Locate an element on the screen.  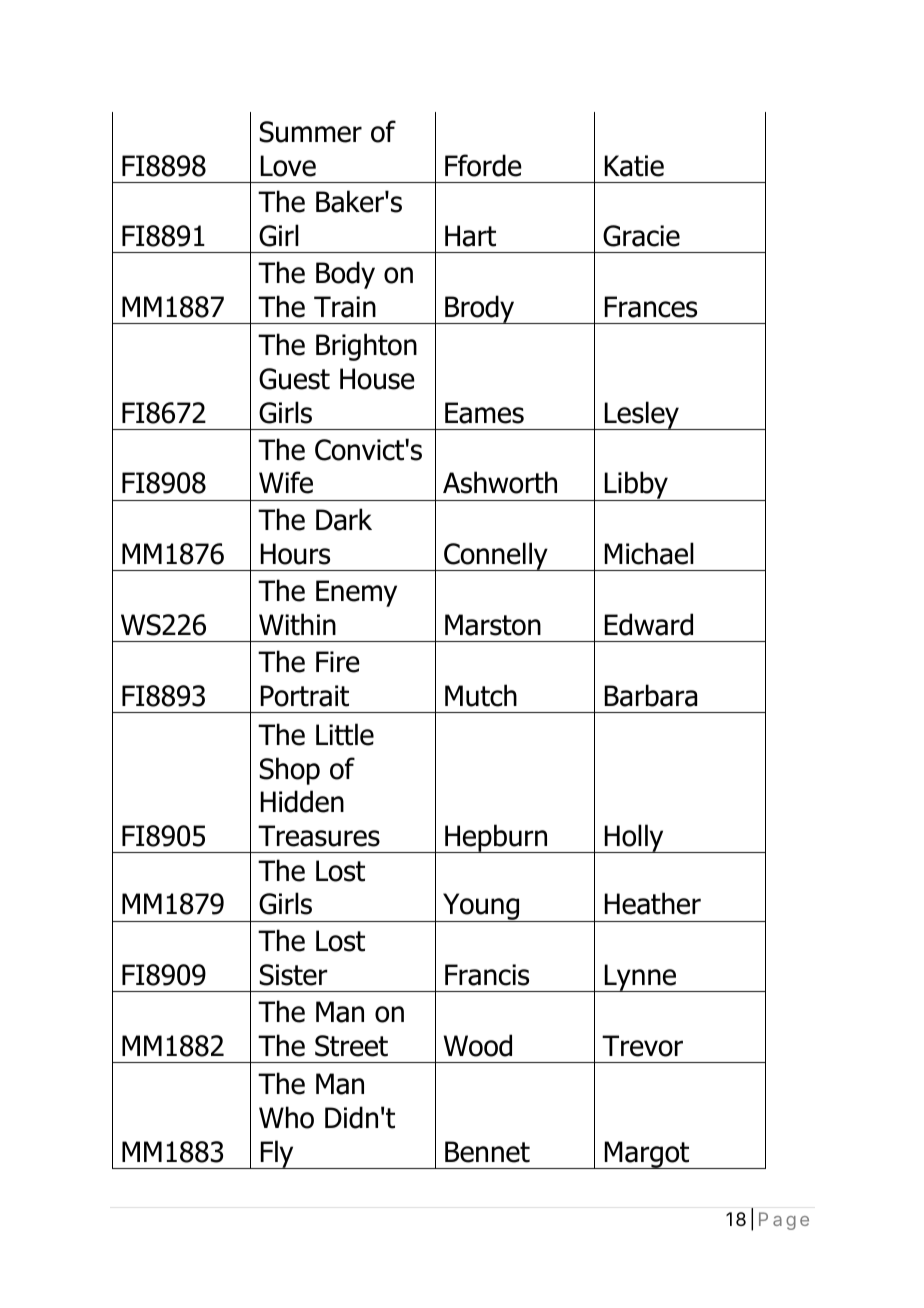
Dark is located at coordinates (344, 519).
